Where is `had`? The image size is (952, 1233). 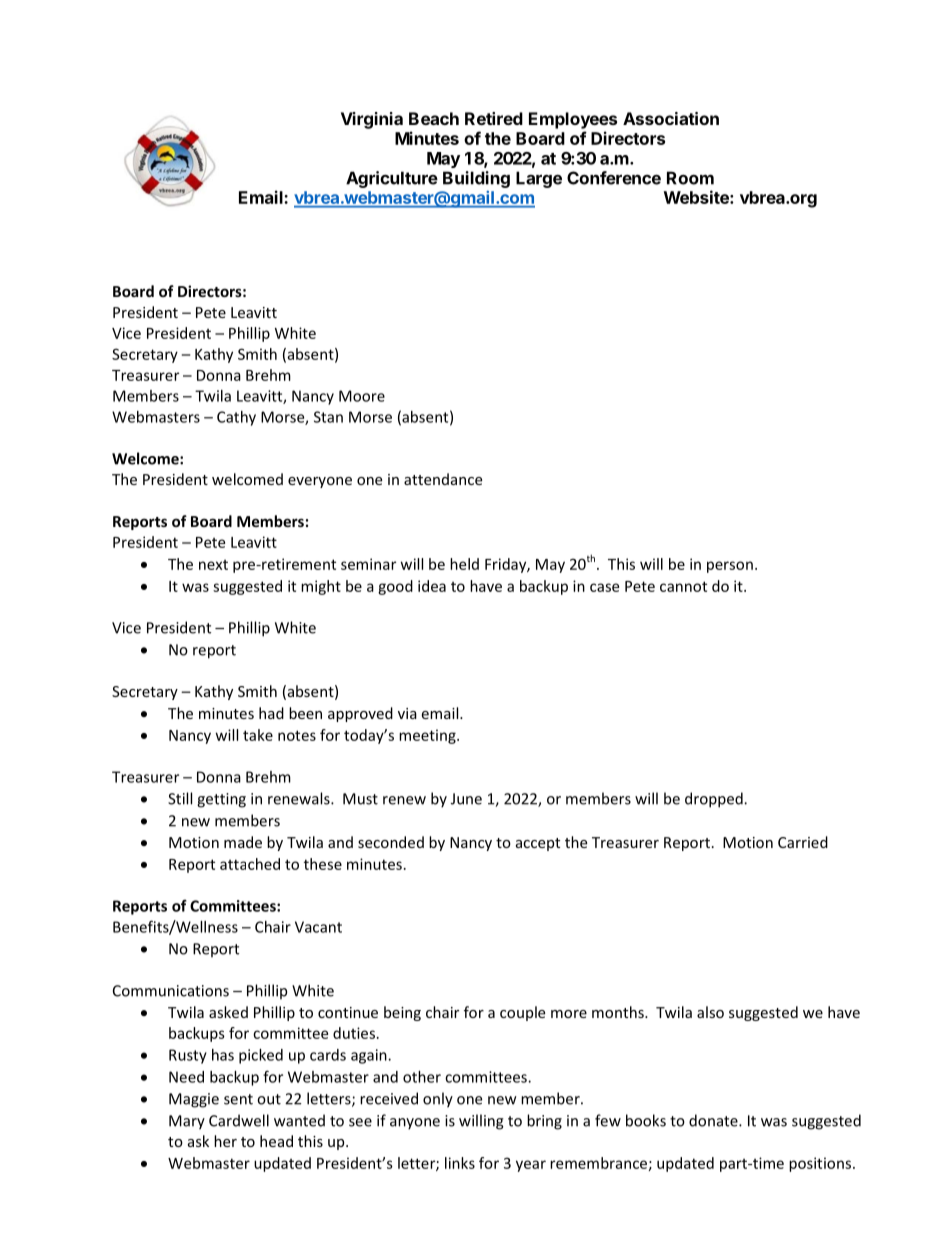 had is located at coordinates (271, 713).
